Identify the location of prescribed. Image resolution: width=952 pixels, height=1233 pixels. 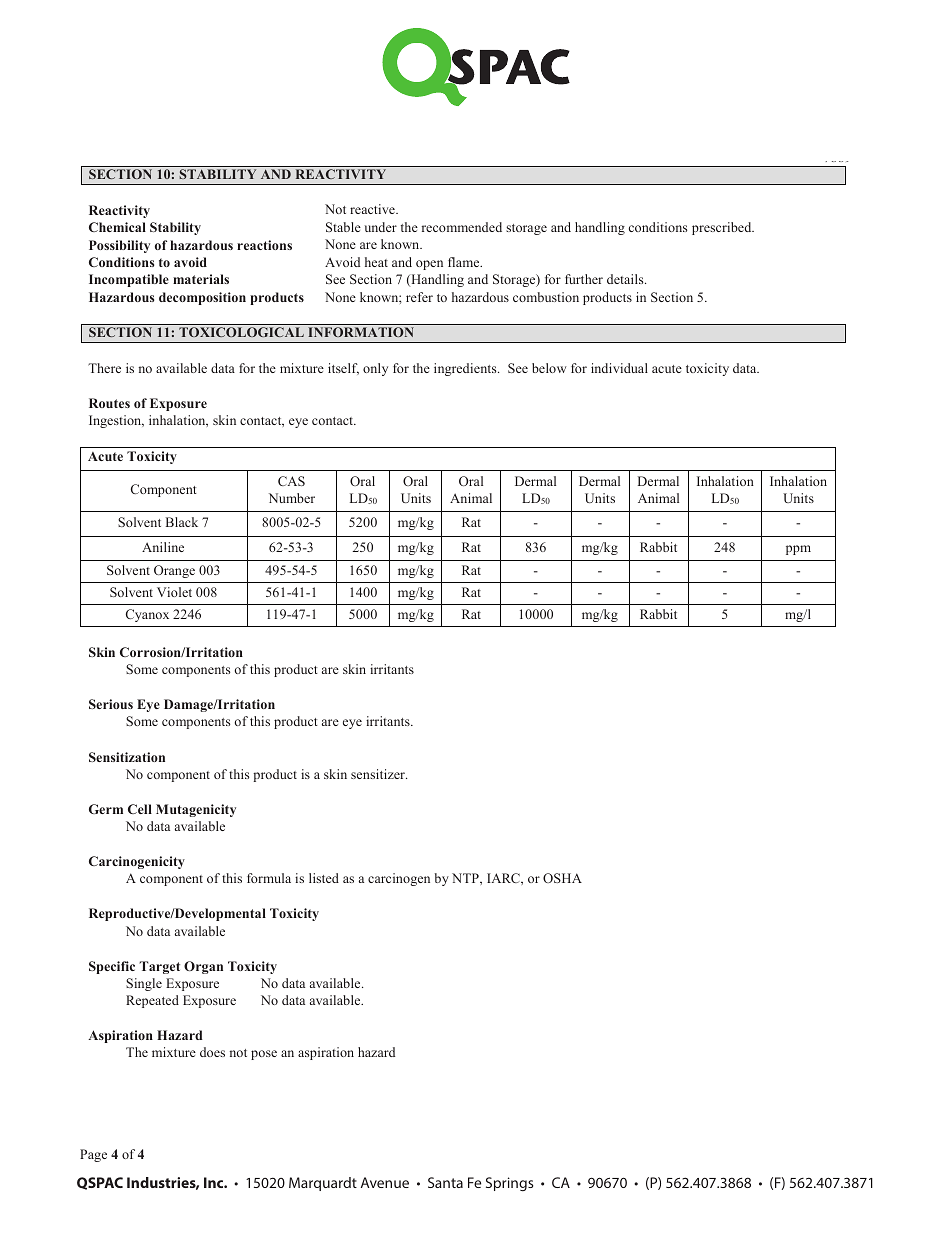
(723, 228).
